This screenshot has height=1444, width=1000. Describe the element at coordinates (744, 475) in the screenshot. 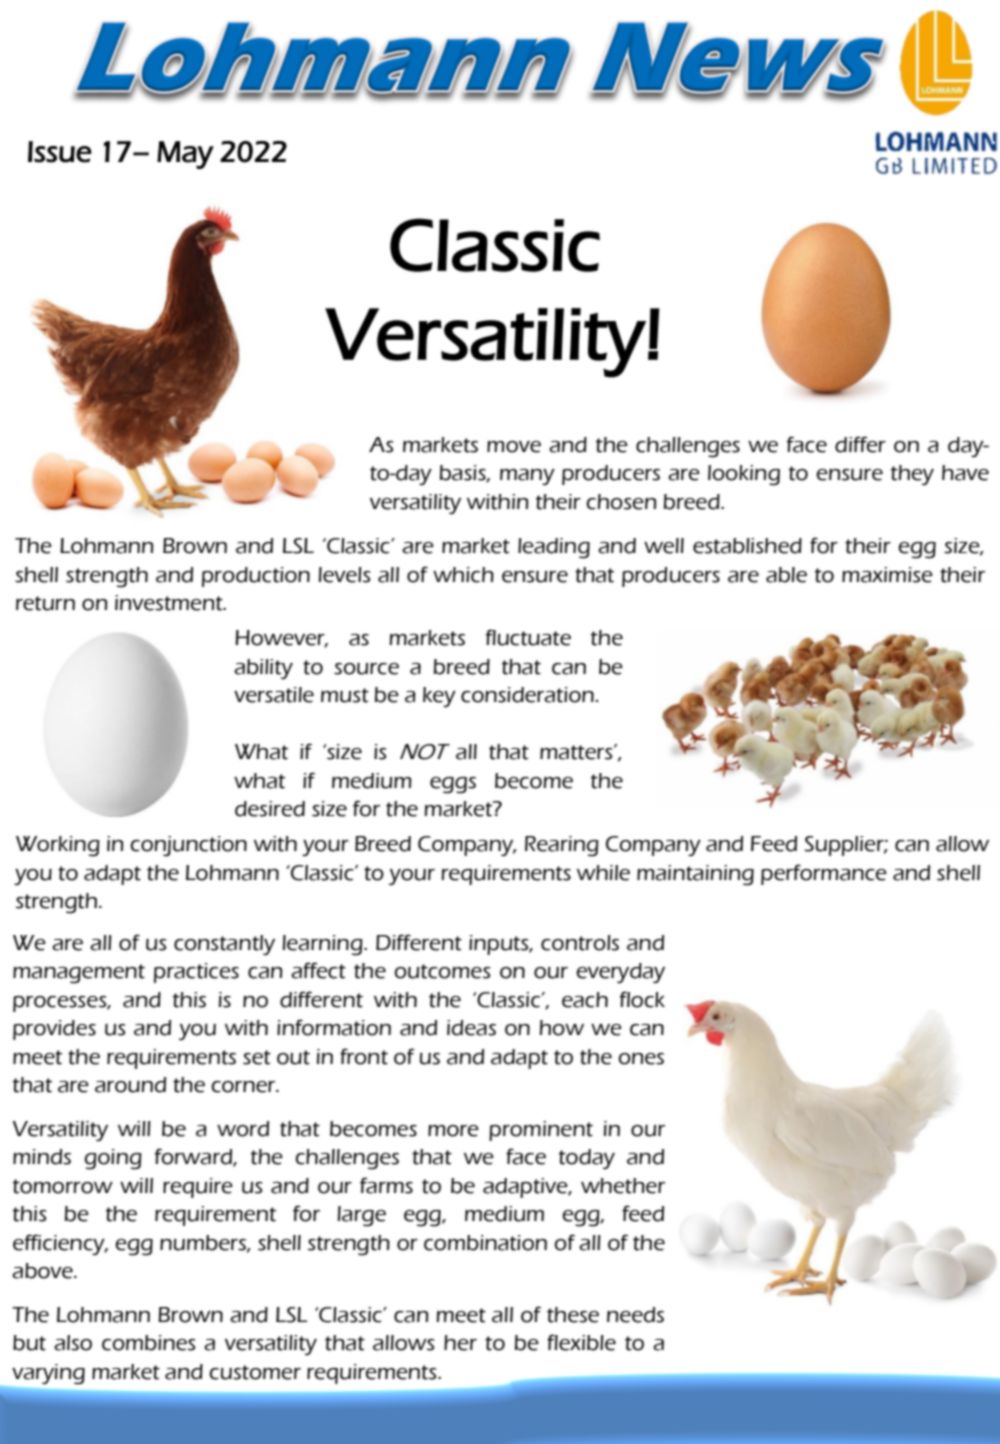

I see `looking` at that location.
